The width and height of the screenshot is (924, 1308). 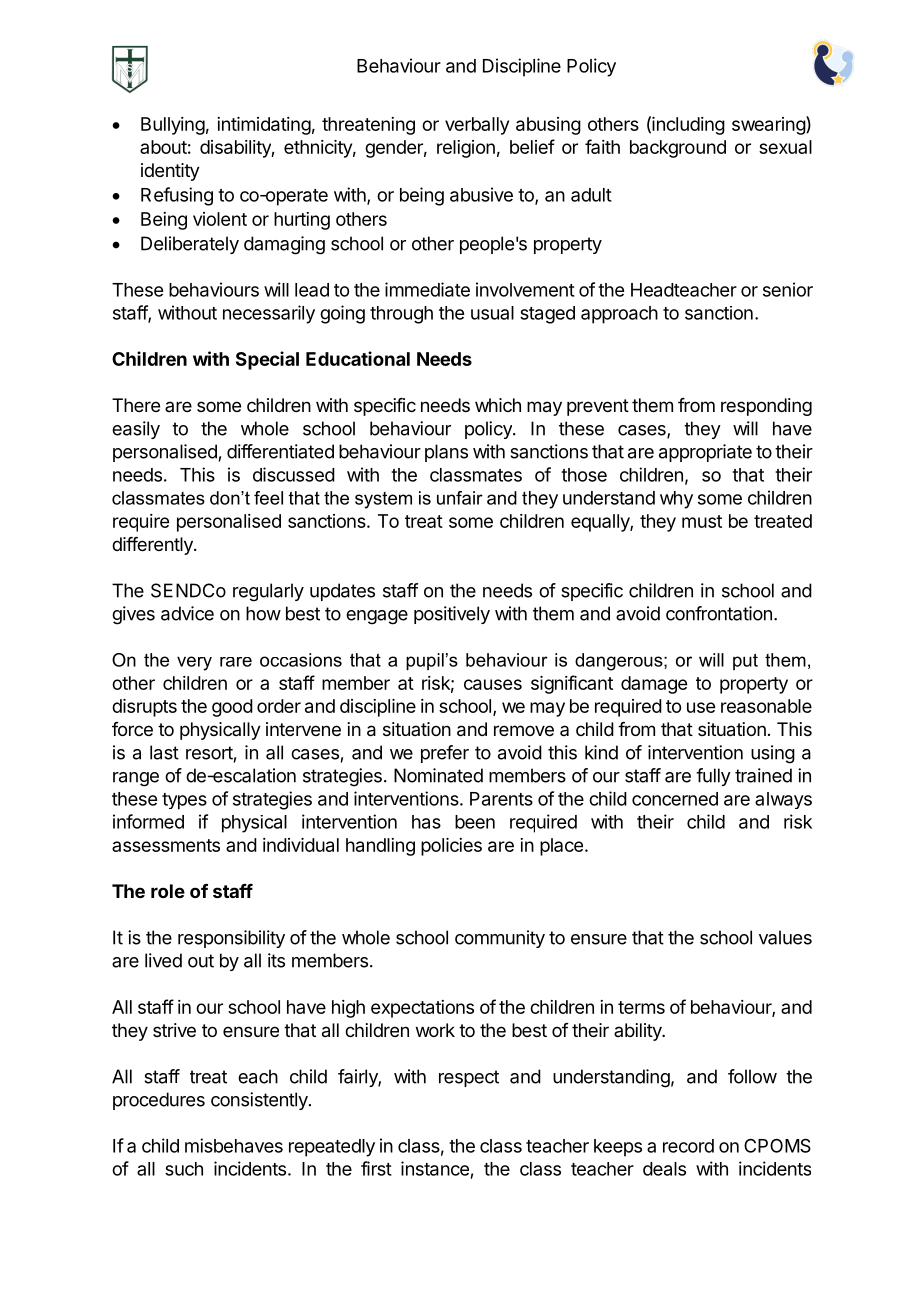 What do you see at coordinates (267, 360) in the screenshot?
I see `Special` at bounding box center [267, 360].
